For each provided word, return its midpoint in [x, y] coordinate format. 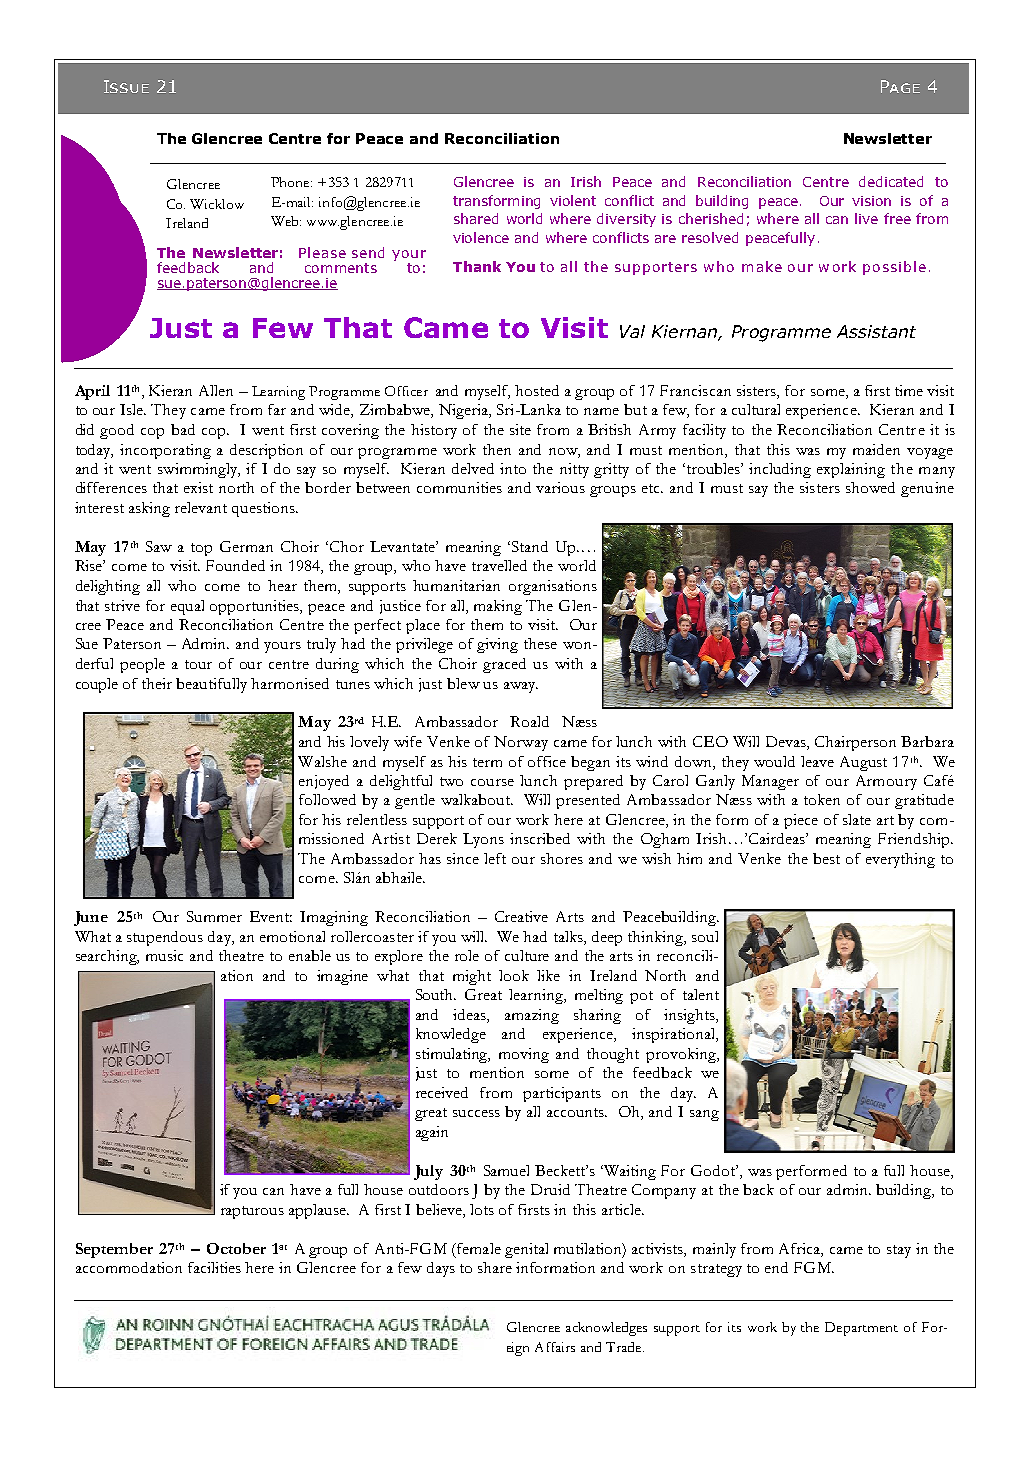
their [157, 683]
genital [526, 1250]
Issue [126, 86]
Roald [529, 721]
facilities [214, 1267]
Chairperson [855, 743]
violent [573, 200]
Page [900, 86]
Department [861, 1329]
